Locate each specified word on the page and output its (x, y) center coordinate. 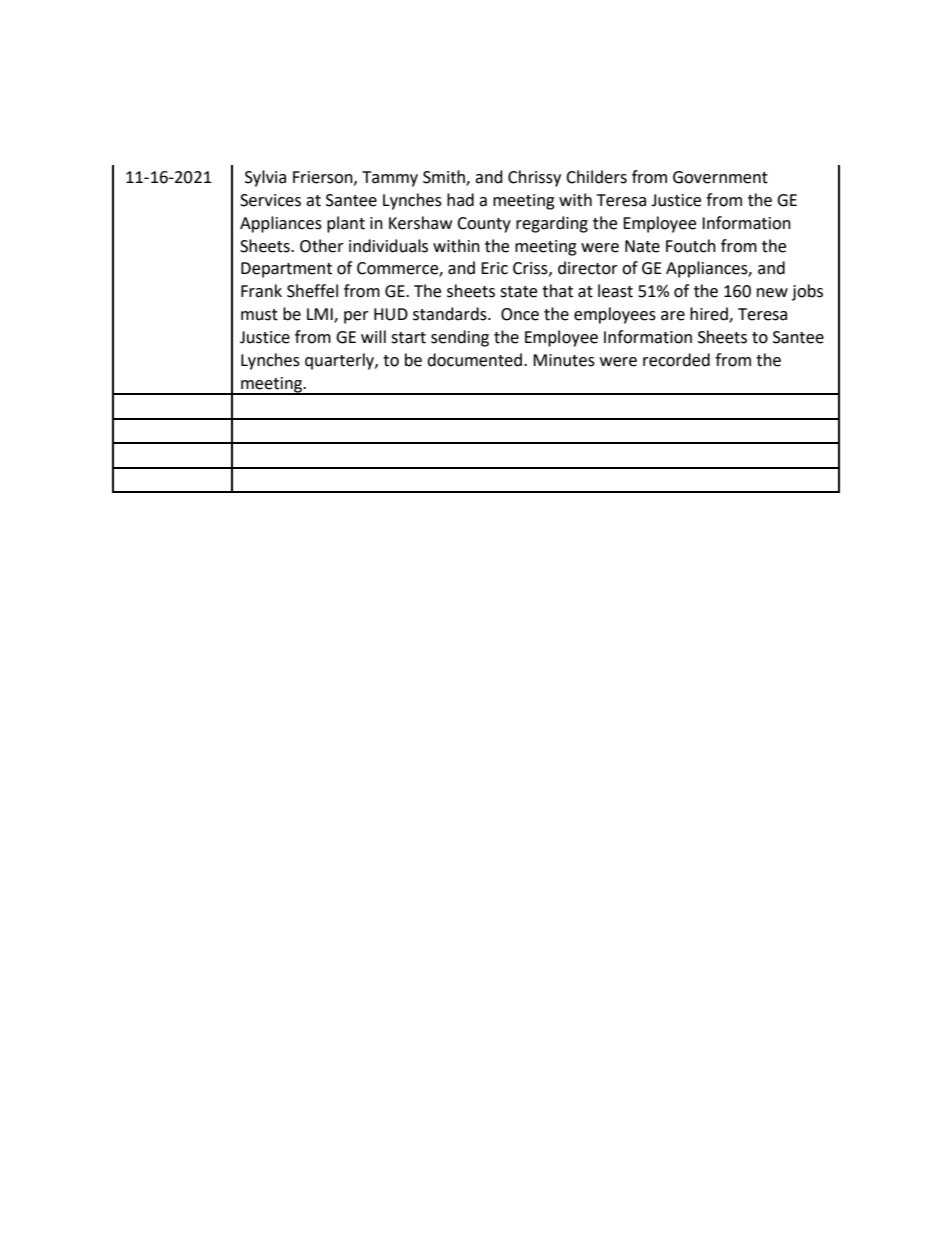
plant (346, 224)
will (373, 336)
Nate (642, 246)
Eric (494, 268)
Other (322, 246)
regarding (552, 224)
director (588, 268)
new (772, 293)
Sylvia (265, 178)
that (557, 291)
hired (710, 315)
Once (520, 314)
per (356, 317)
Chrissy (534, 178)
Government (720, 177)
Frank (261, 291)
